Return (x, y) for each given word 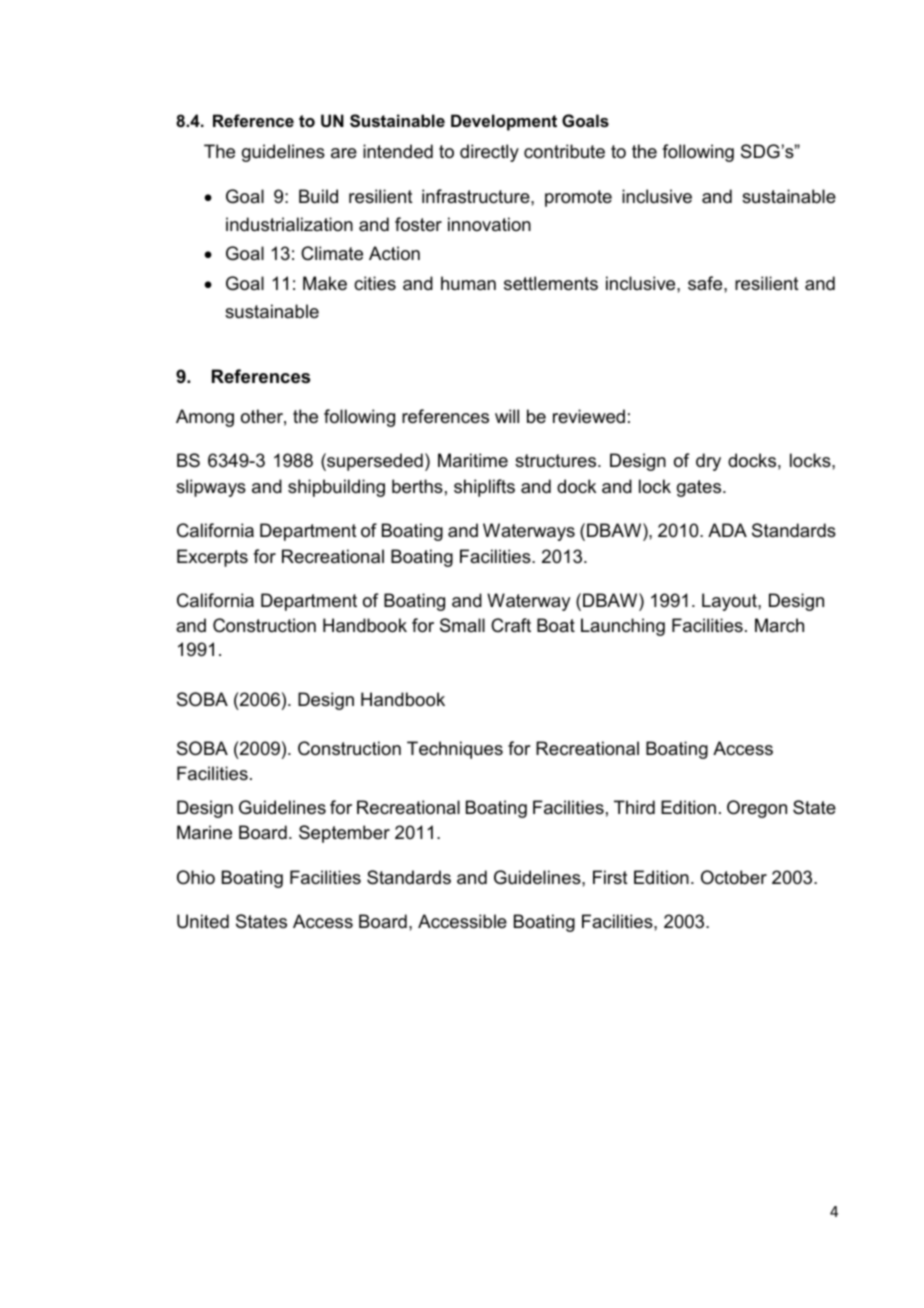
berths (417, 486)
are (344, 153)
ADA (727, 530)
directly (489, 153)
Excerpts (212, 558)
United (203, 921)
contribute (564, 151)
